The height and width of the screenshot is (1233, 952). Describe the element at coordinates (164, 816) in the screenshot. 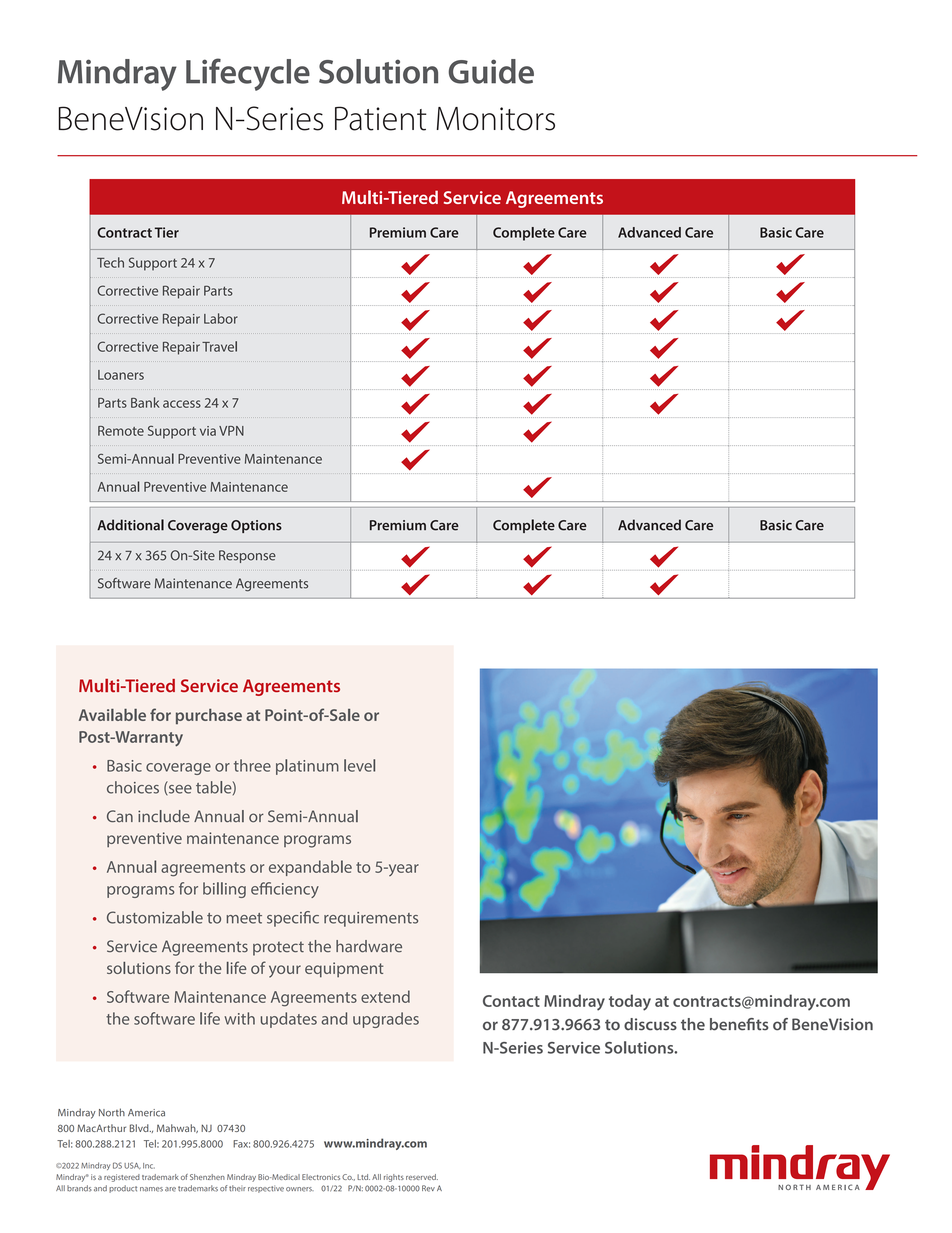

I see `include` at that location.
